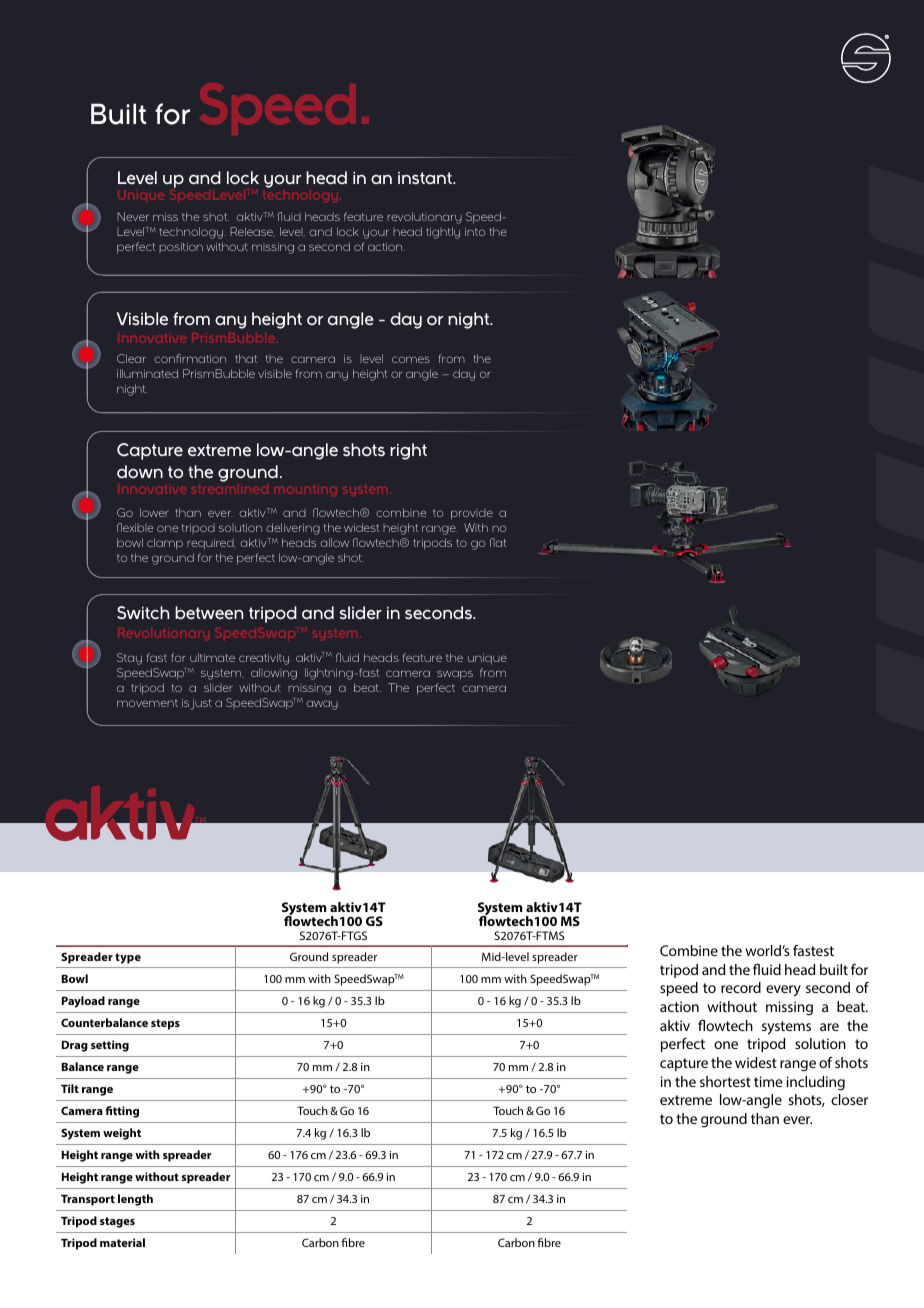 The width and height of the document is (924, 1308). What do you see at coordinates (455, 675) in the document?
I see `swaps` at bounding box center [455, 675].
